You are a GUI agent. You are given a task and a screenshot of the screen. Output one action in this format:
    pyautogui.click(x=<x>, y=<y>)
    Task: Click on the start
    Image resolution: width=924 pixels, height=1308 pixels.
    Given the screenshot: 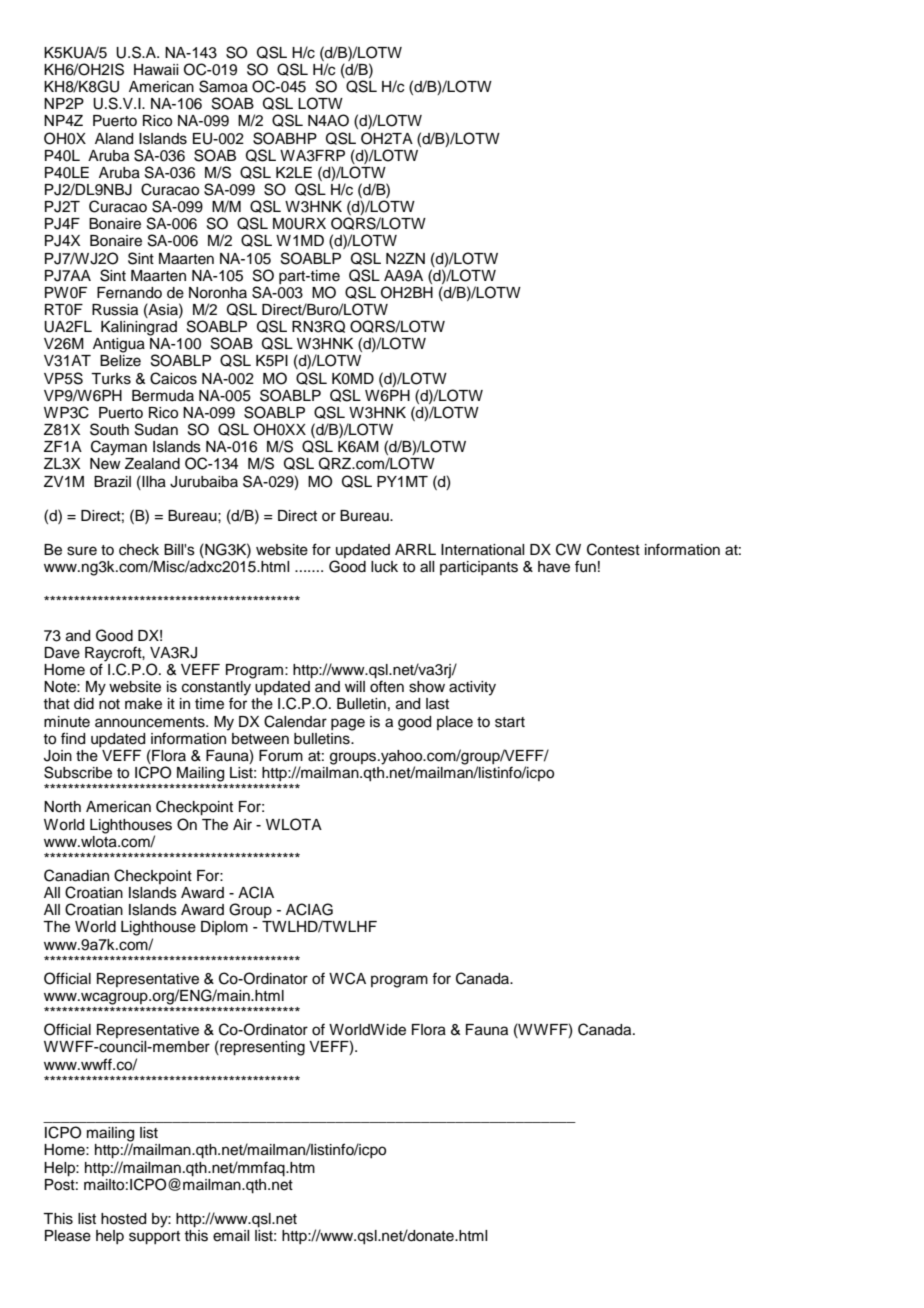 What is the action you would take?
    pyautogui.click(x=510, y=722)
